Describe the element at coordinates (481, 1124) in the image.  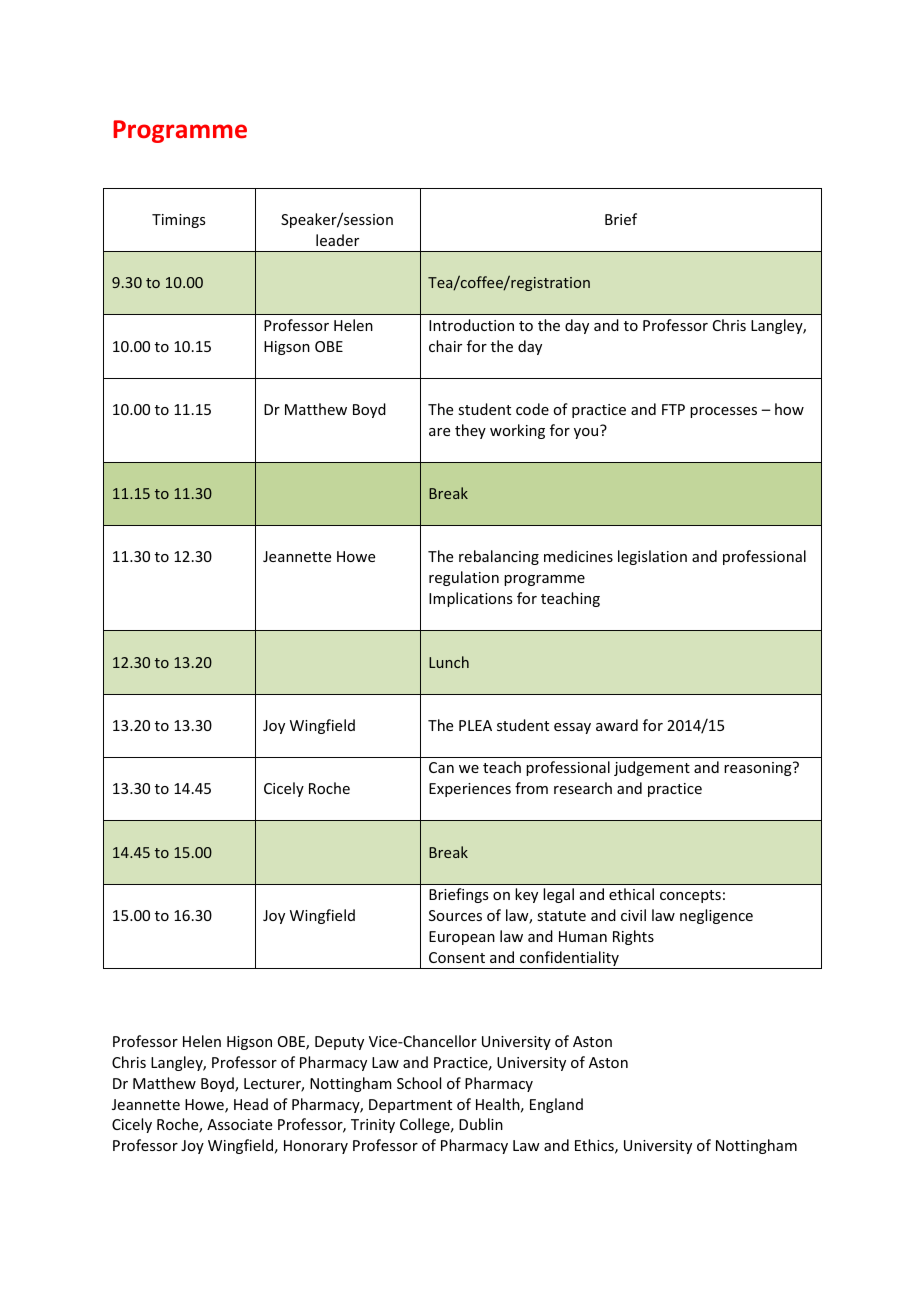
I see `Dublin` at that location.
